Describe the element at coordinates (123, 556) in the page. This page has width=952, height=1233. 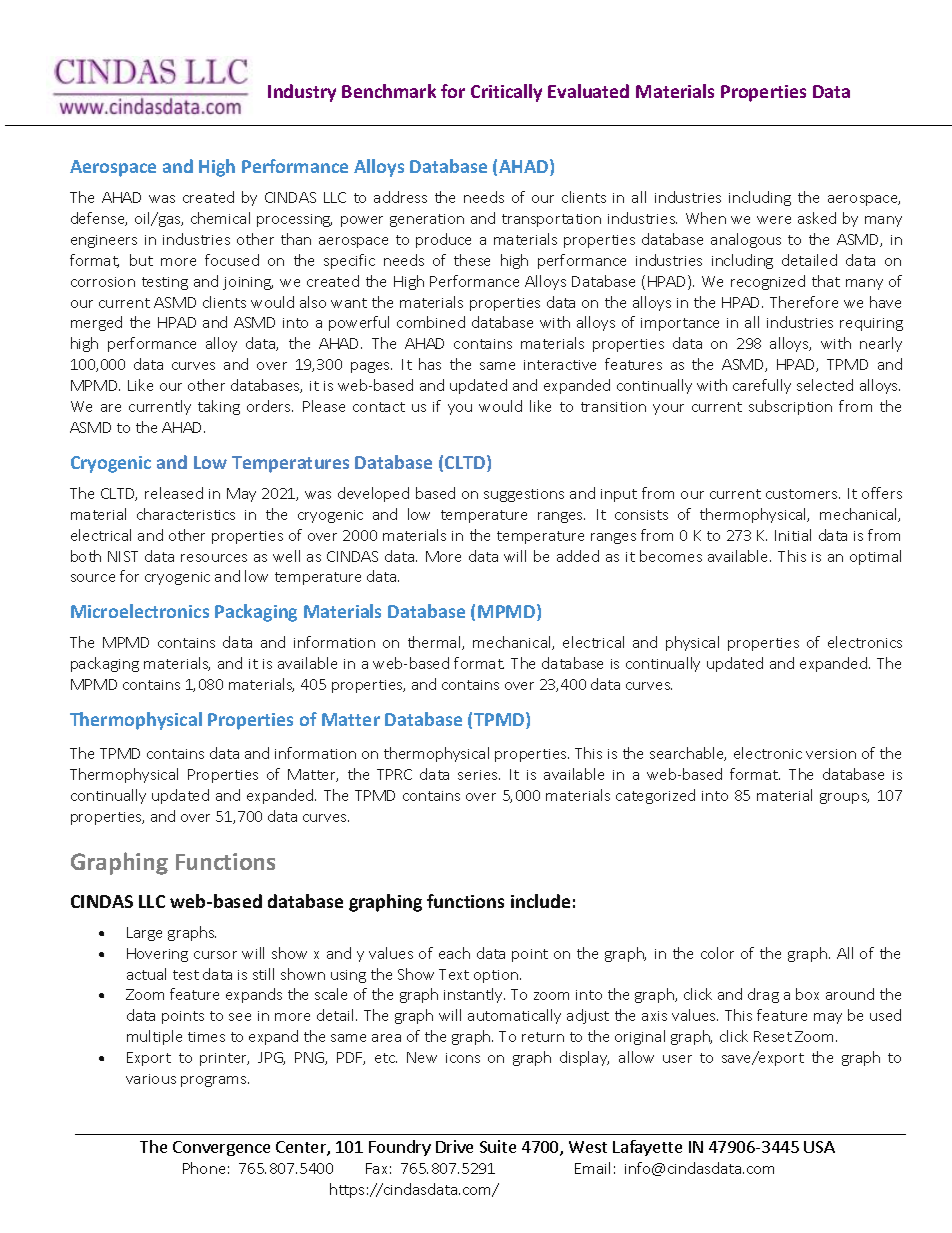
I see `NIST` at that location.
